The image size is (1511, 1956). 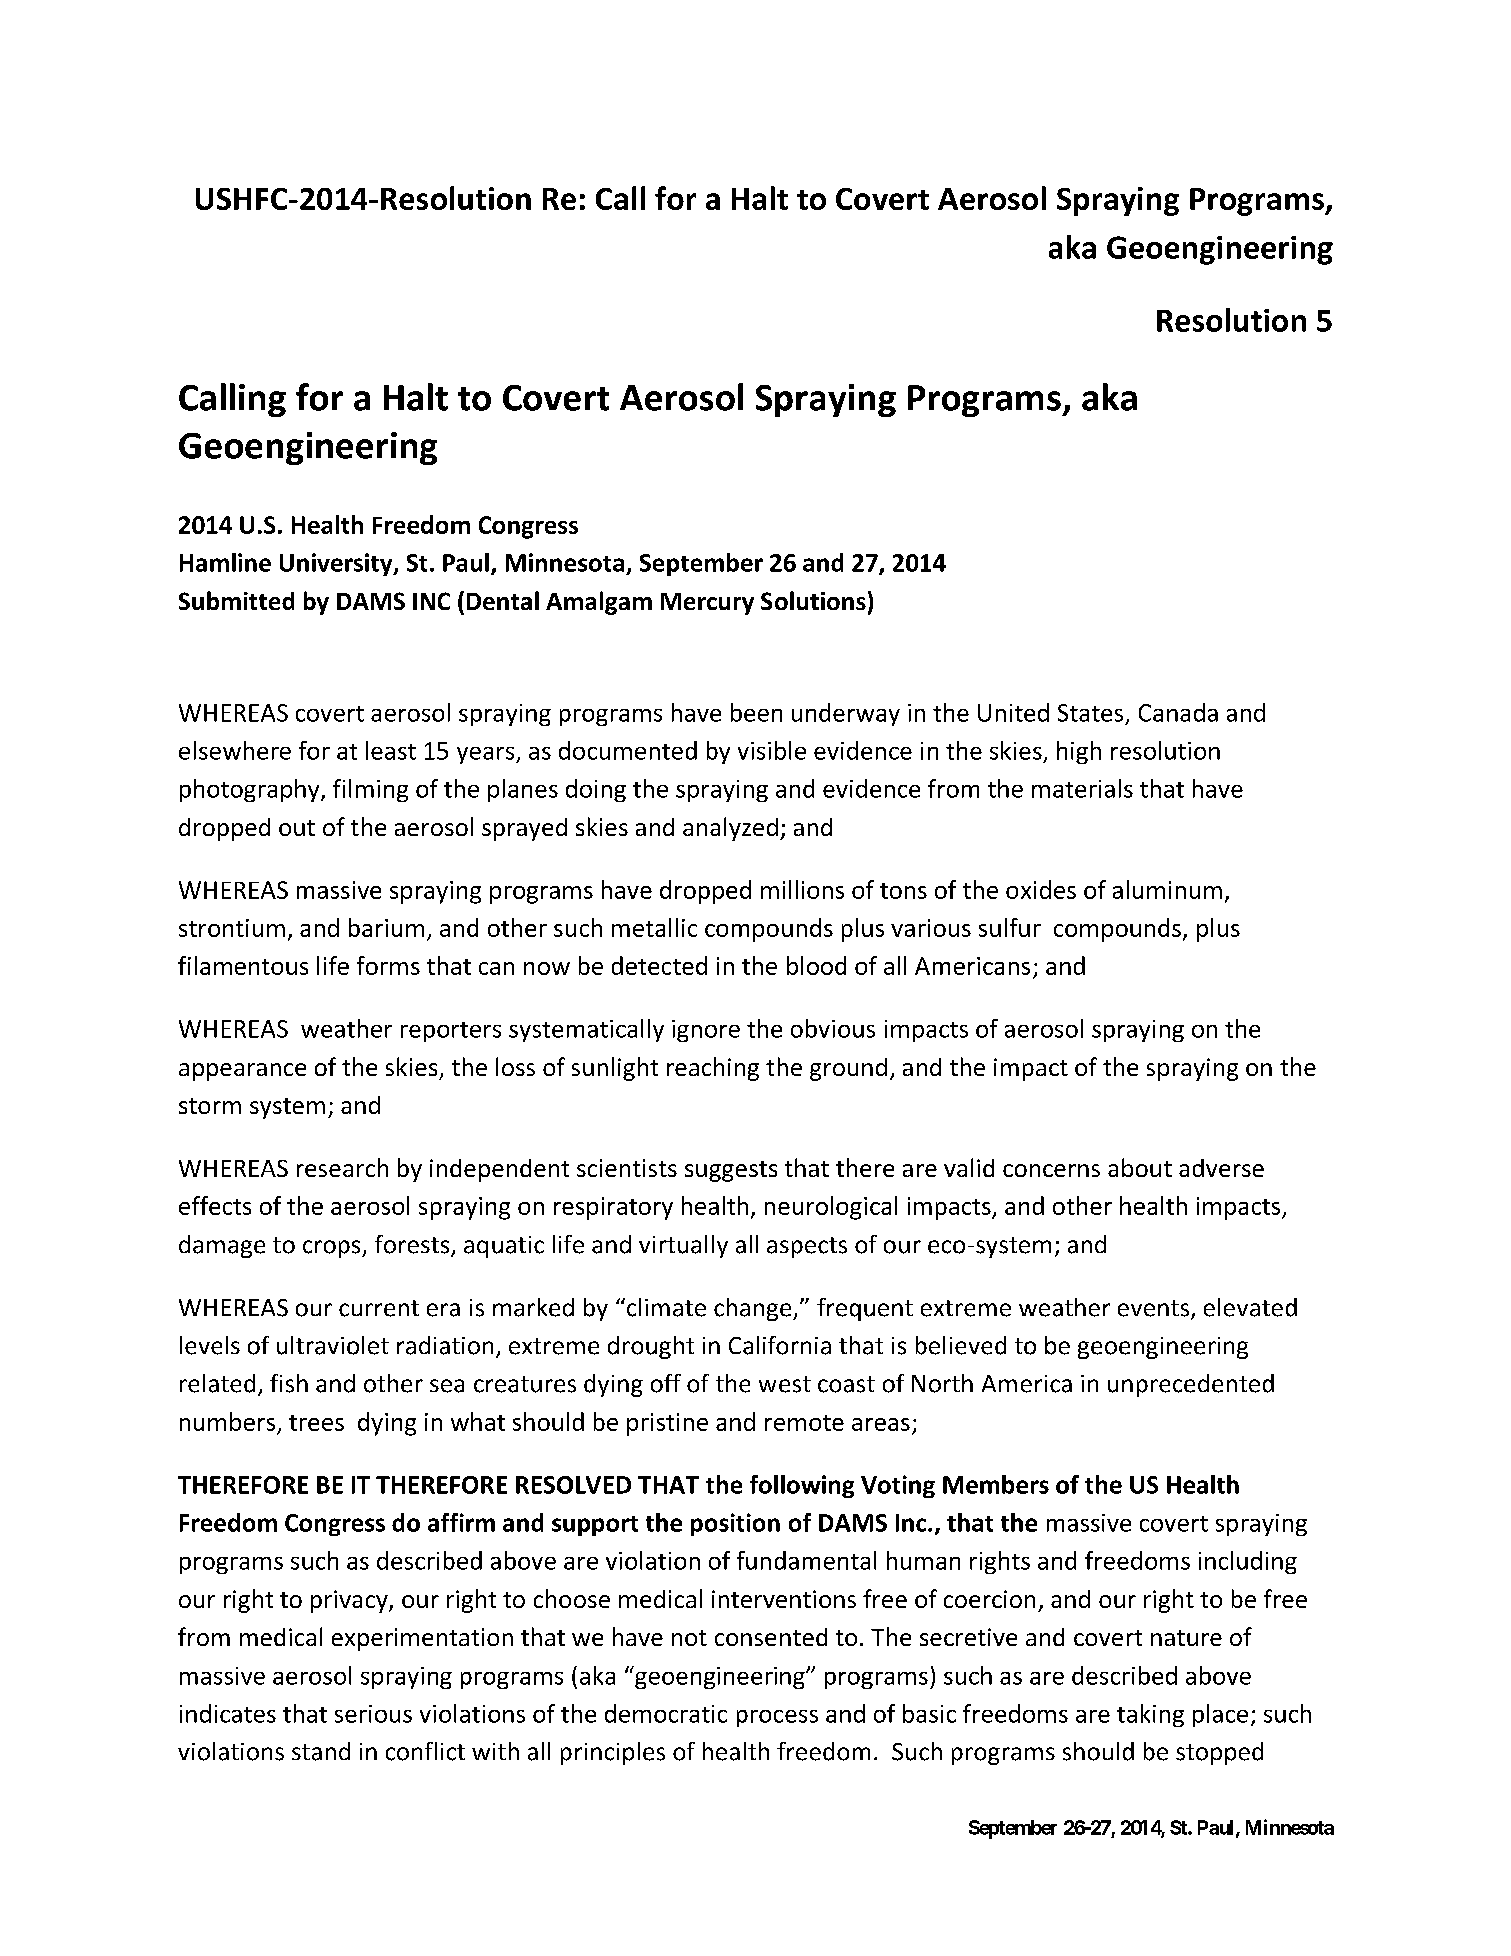 I want to click on events, so click(x=1153, y=1308).
